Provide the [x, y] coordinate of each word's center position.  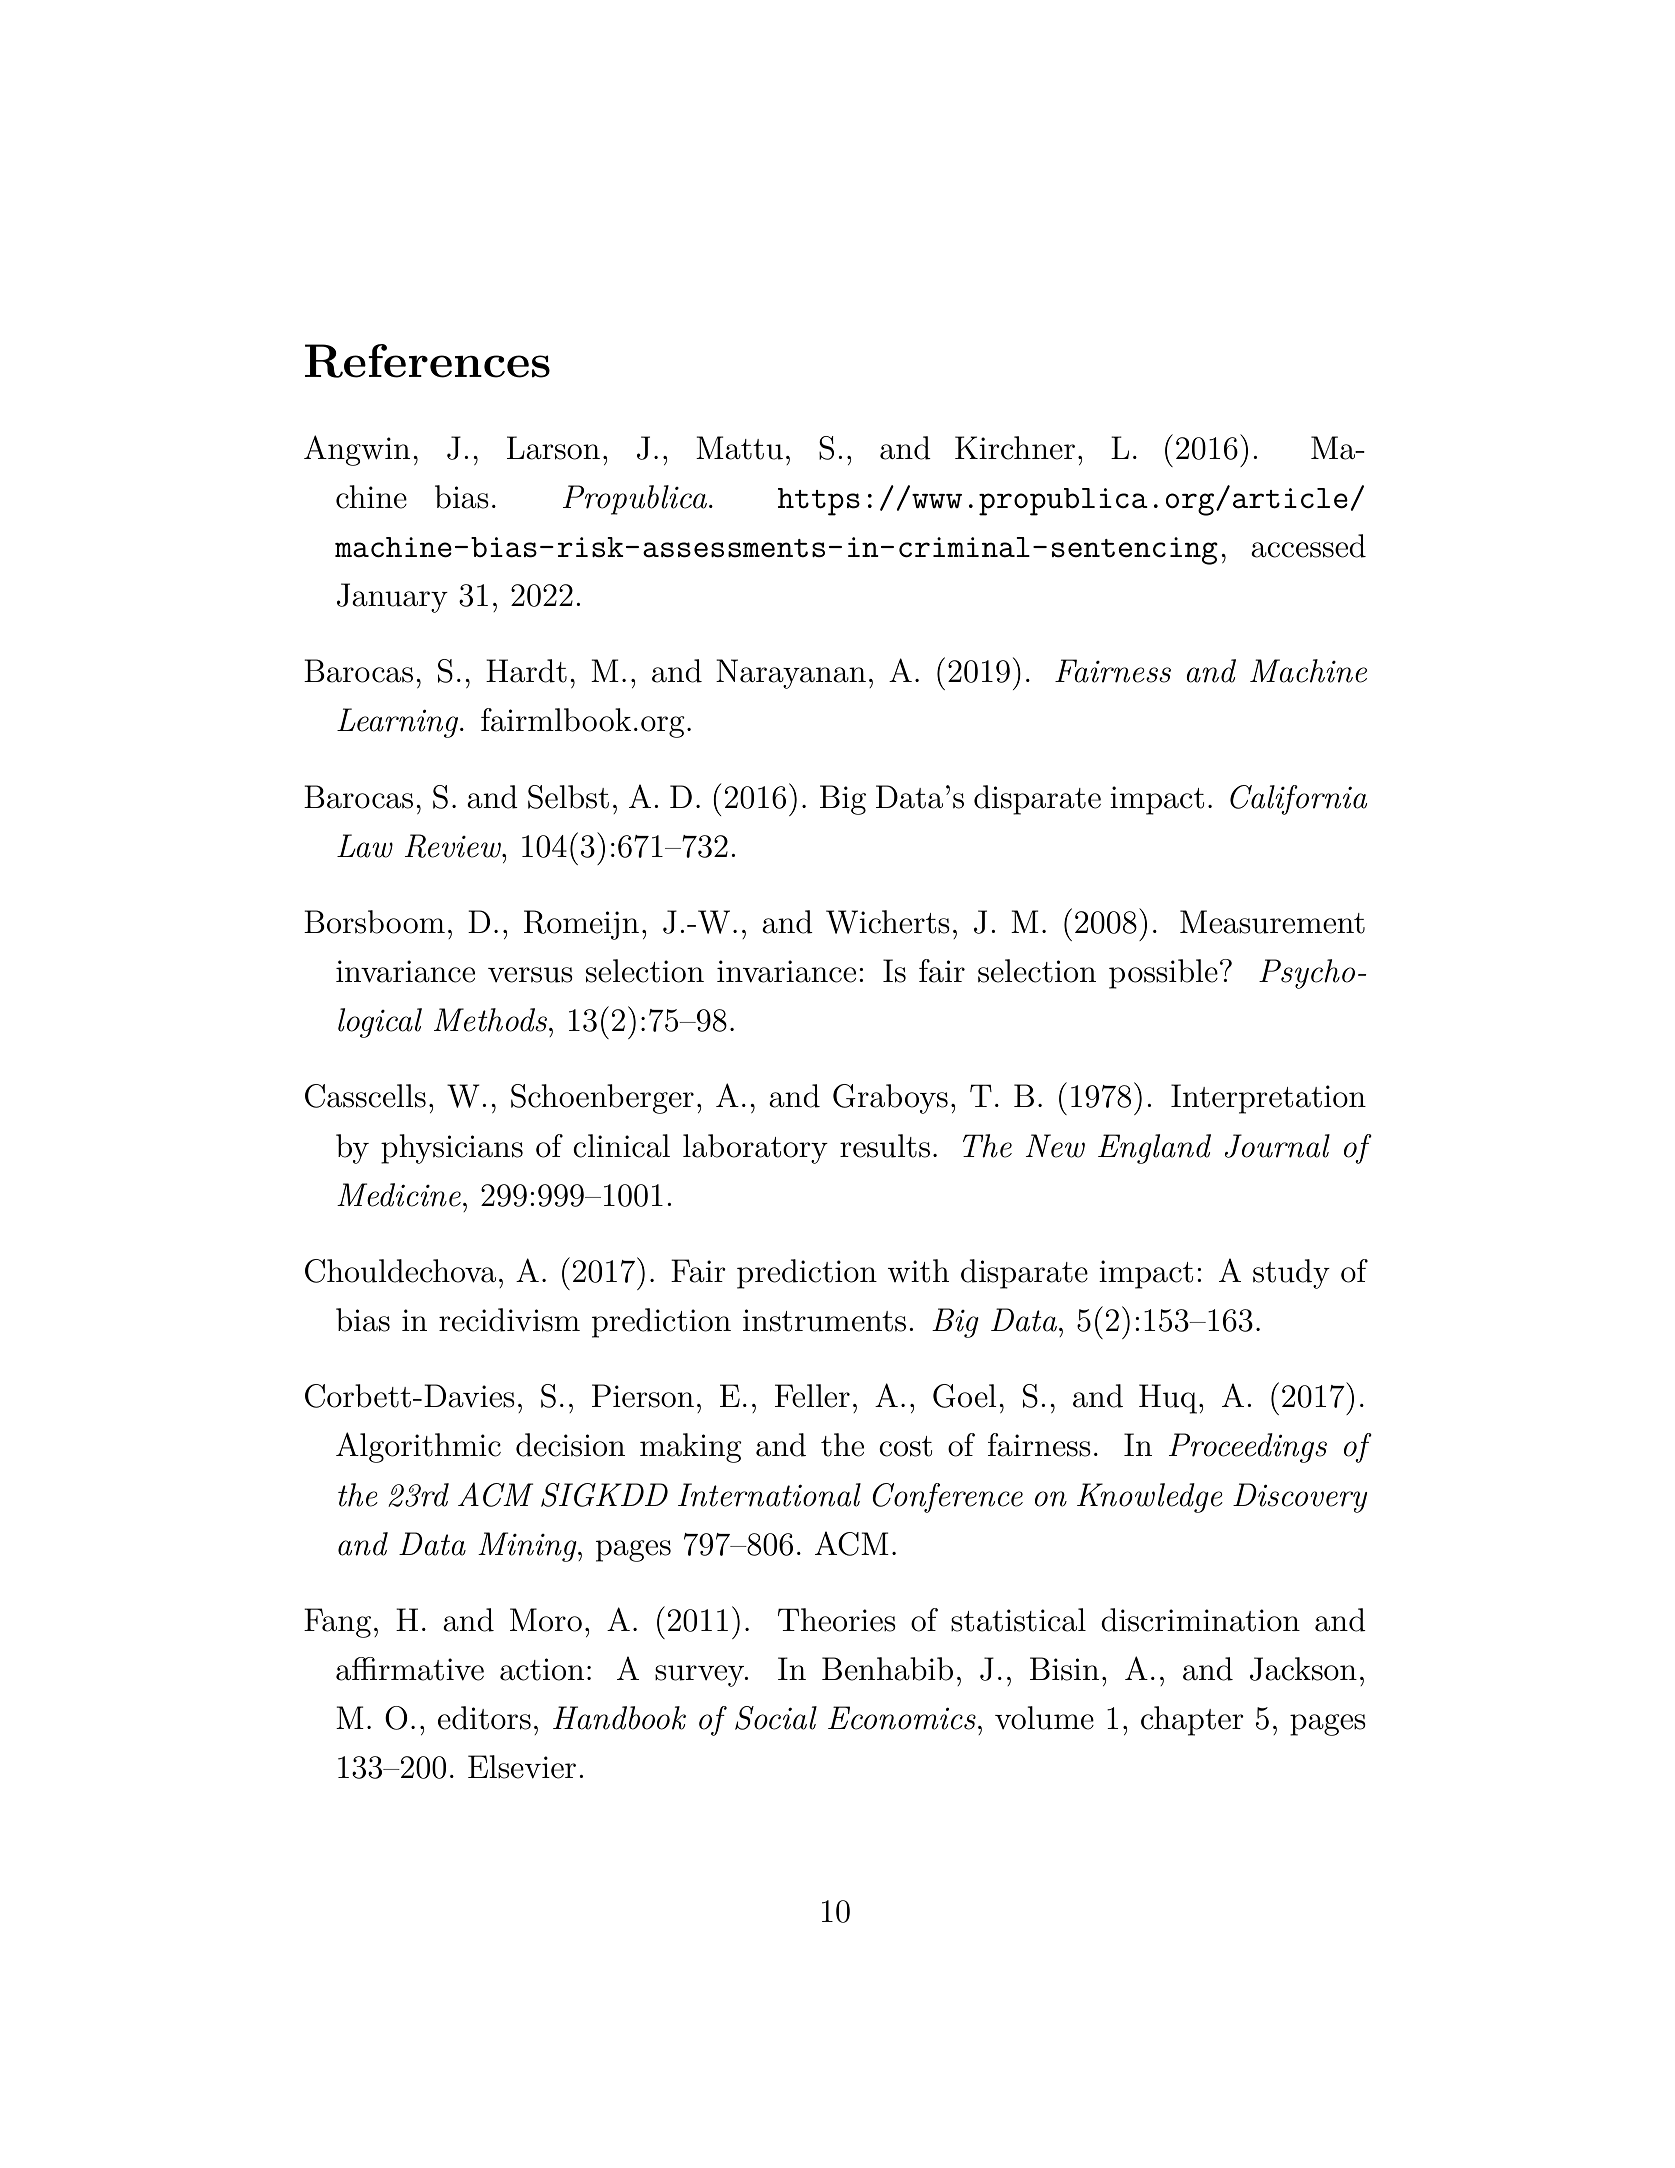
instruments [824, 1320]
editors [484, 1718]
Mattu [739, 448]
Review [454, 846]
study [1291, 1274]
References [427, 361]
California [1298, 800]
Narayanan [791, 674]
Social [776, 1718]
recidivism [509, 1320]
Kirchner [1015, 448]
